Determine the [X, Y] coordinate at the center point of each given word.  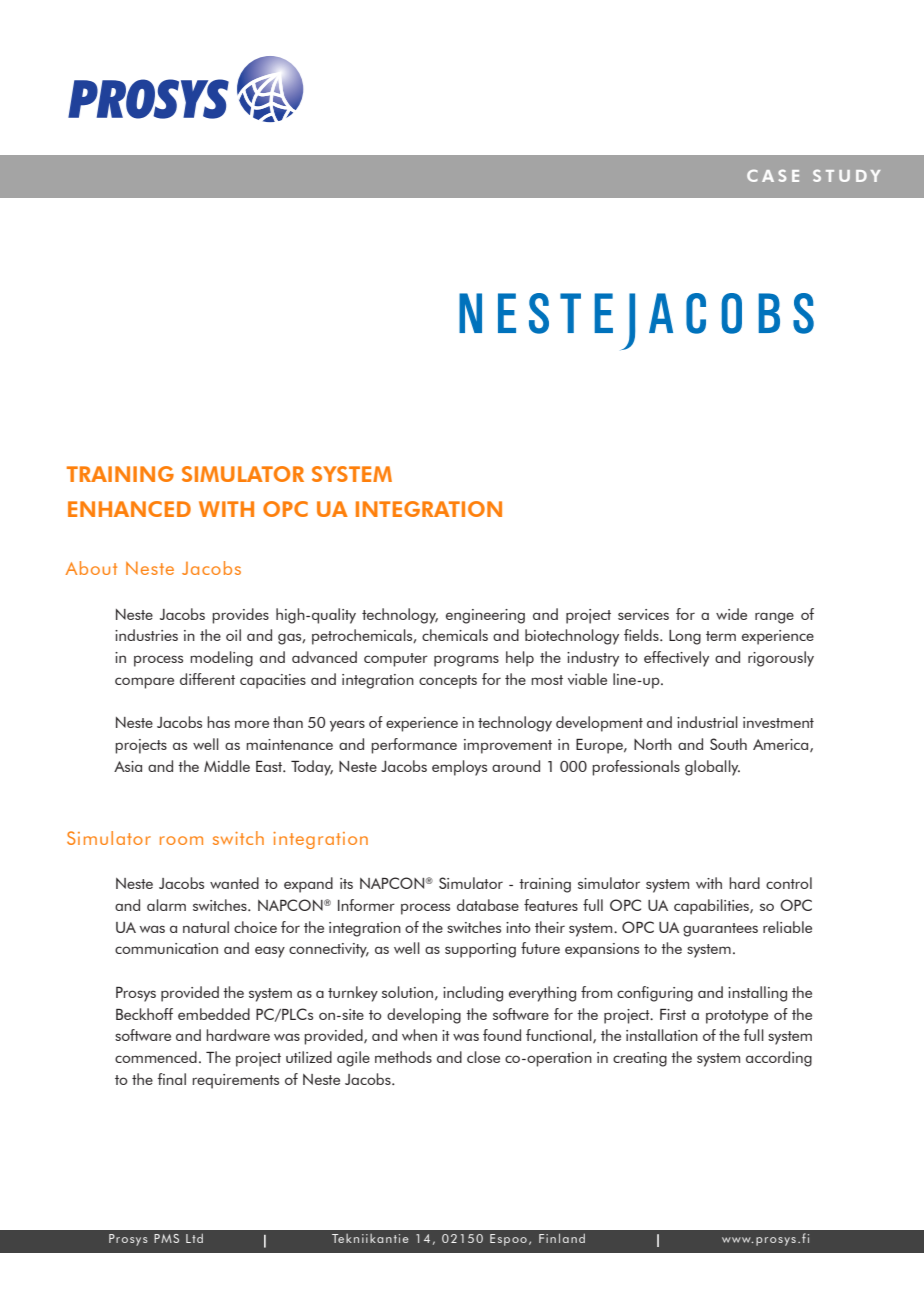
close [483, 1057]
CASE [773, 175]
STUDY [846, 175]
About [91, 568]
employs [459, 768]
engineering [485, 616]
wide [731, 614]
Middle [227, 766]
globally [712, 768]
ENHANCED [129, 509]
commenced [156, 1057]
